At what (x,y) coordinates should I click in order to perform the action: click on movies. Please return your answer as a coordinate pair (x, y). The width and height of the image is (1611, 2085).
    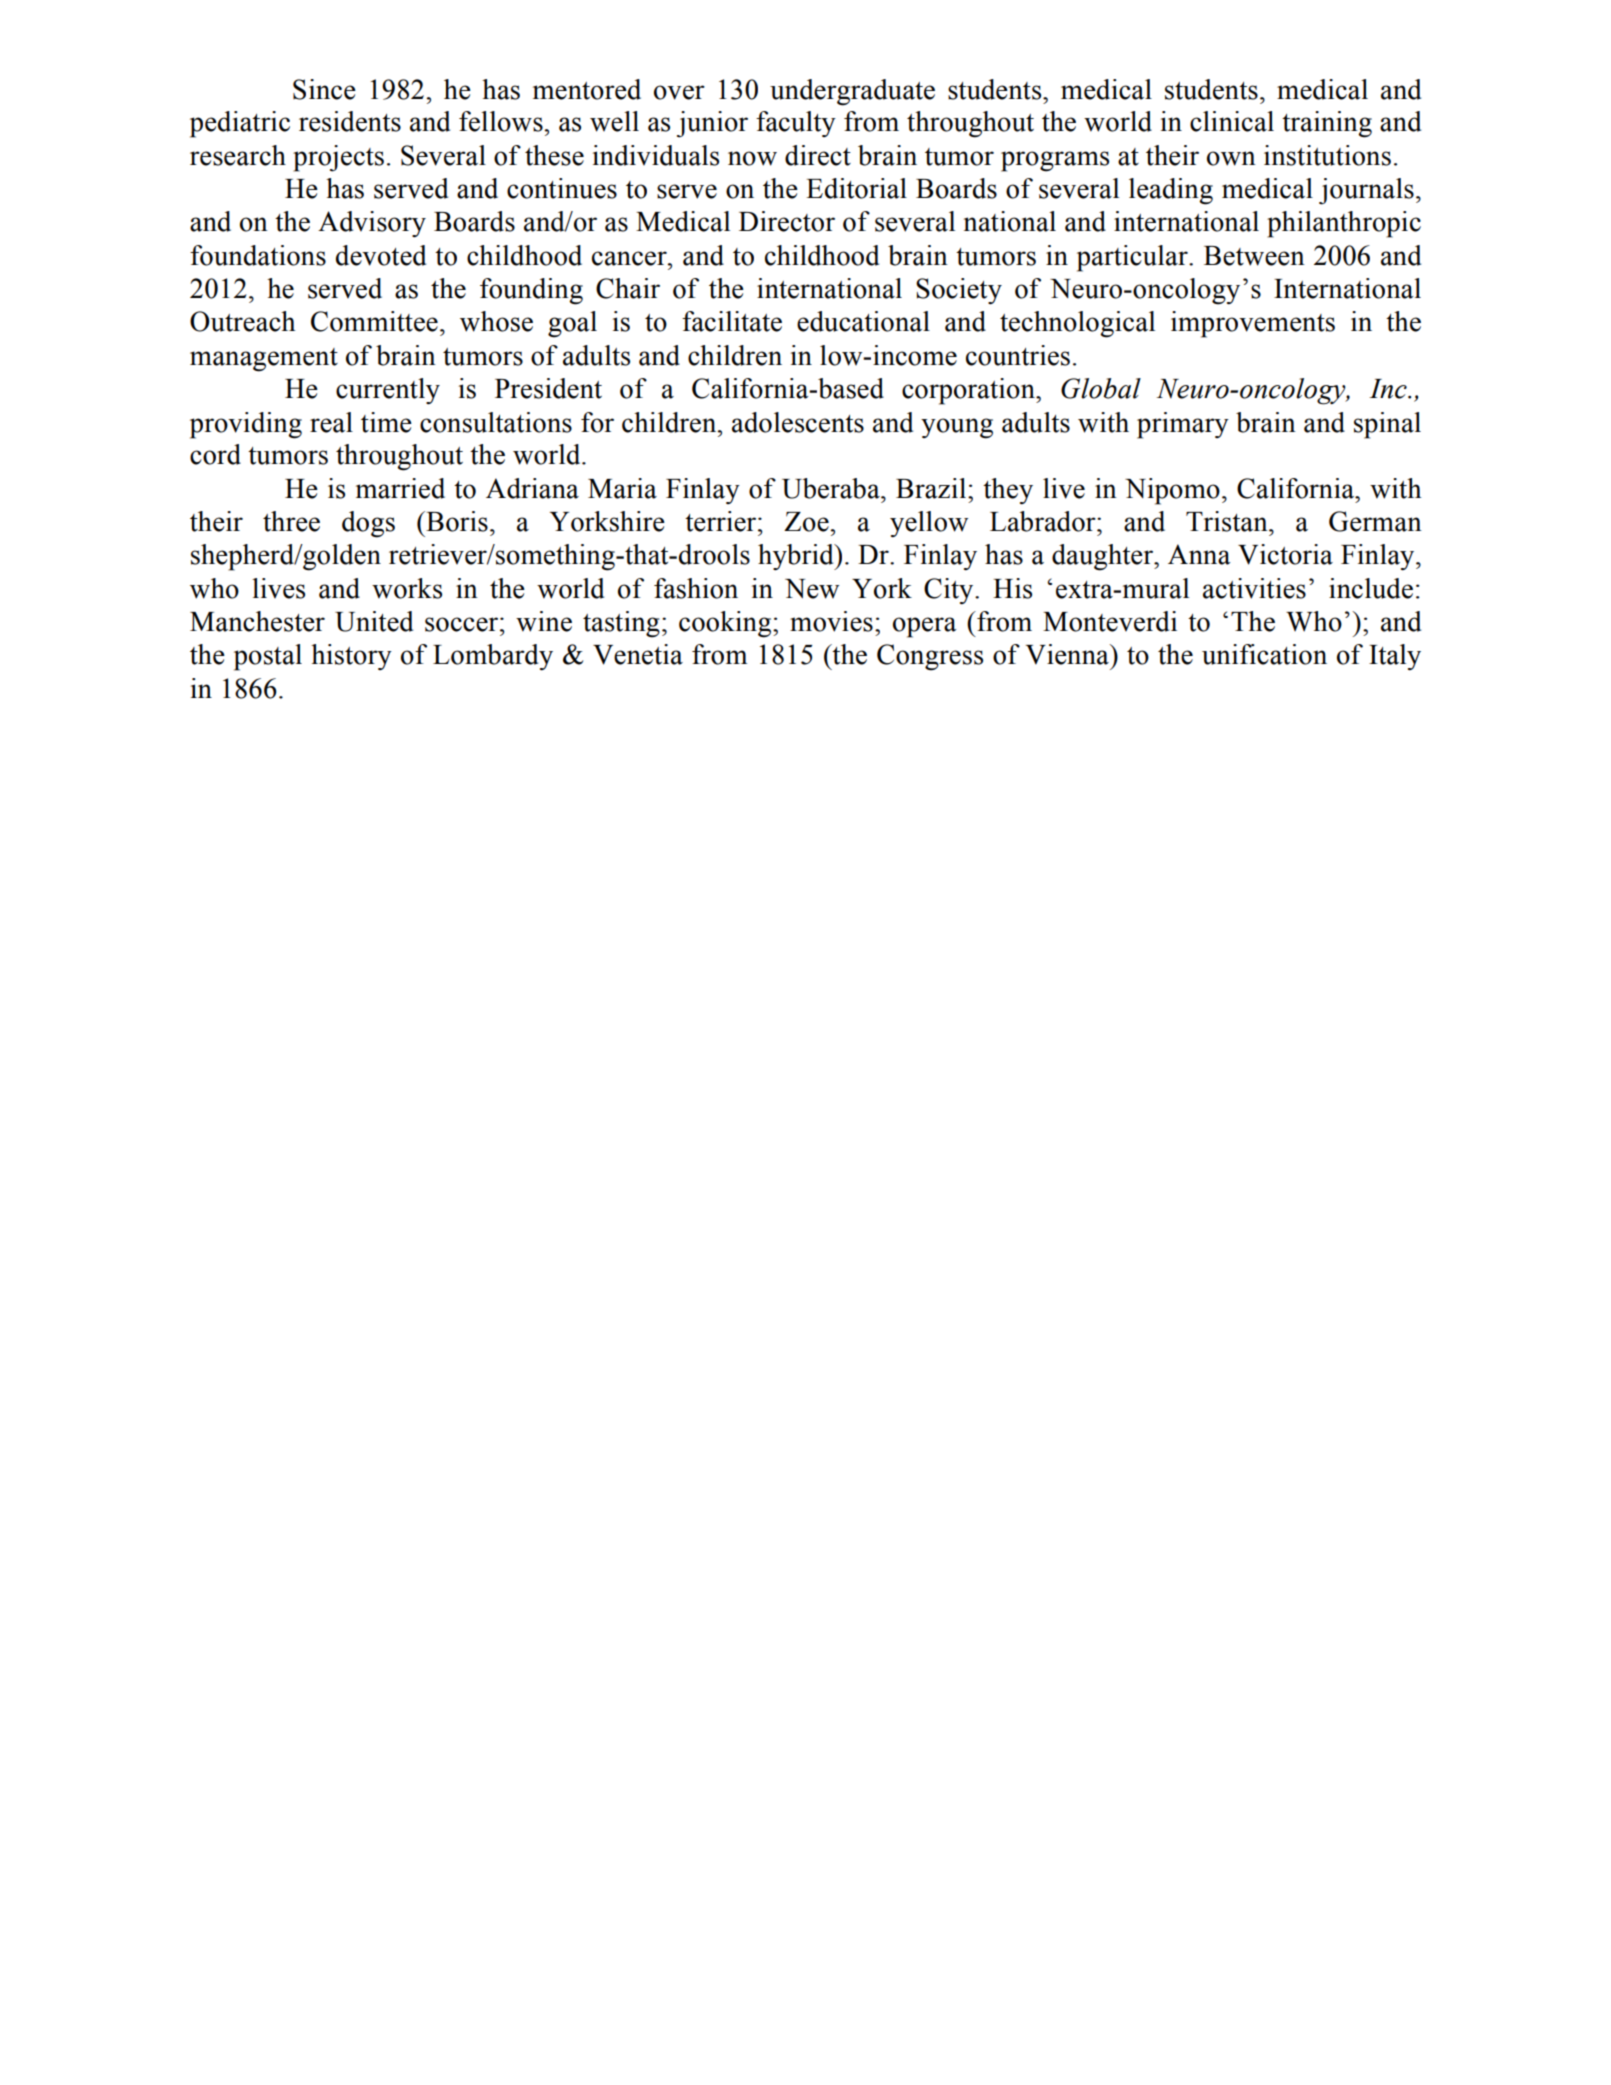
    Looking at the image, I should click on (831, 621).
